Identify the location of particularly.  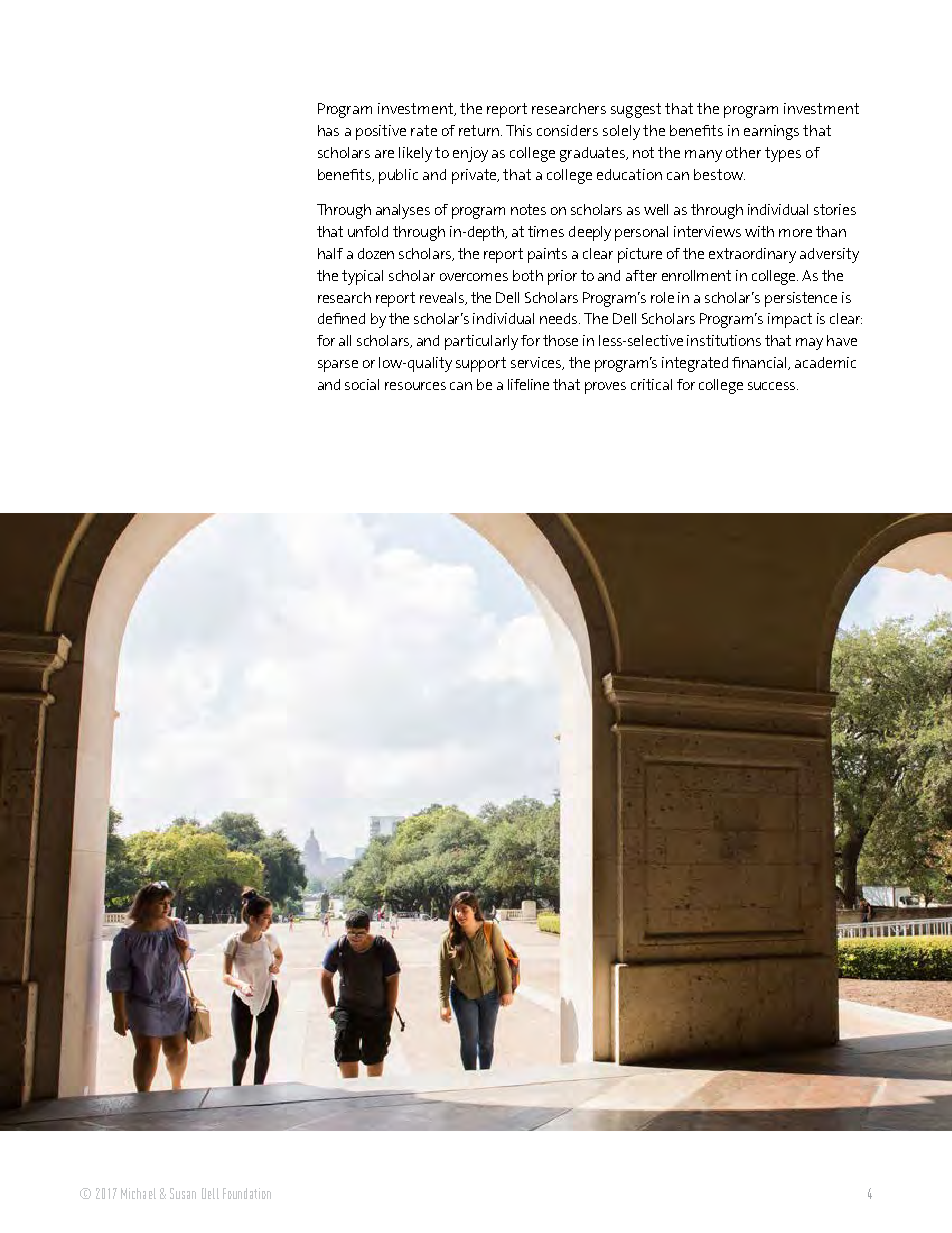
(481, 342).
